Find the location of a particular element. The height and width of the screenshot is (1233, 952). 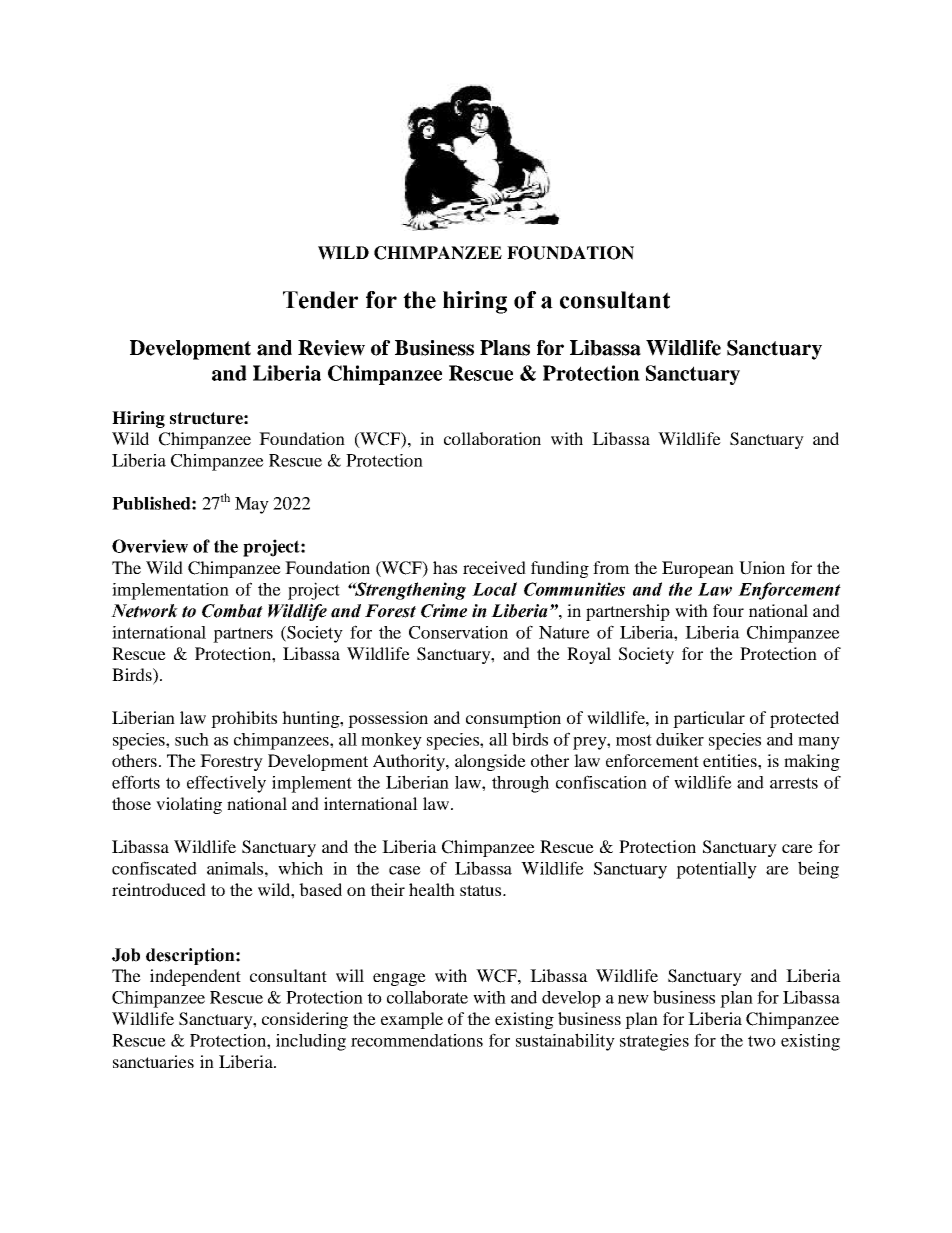

received is located at coordinates (494, 567).
